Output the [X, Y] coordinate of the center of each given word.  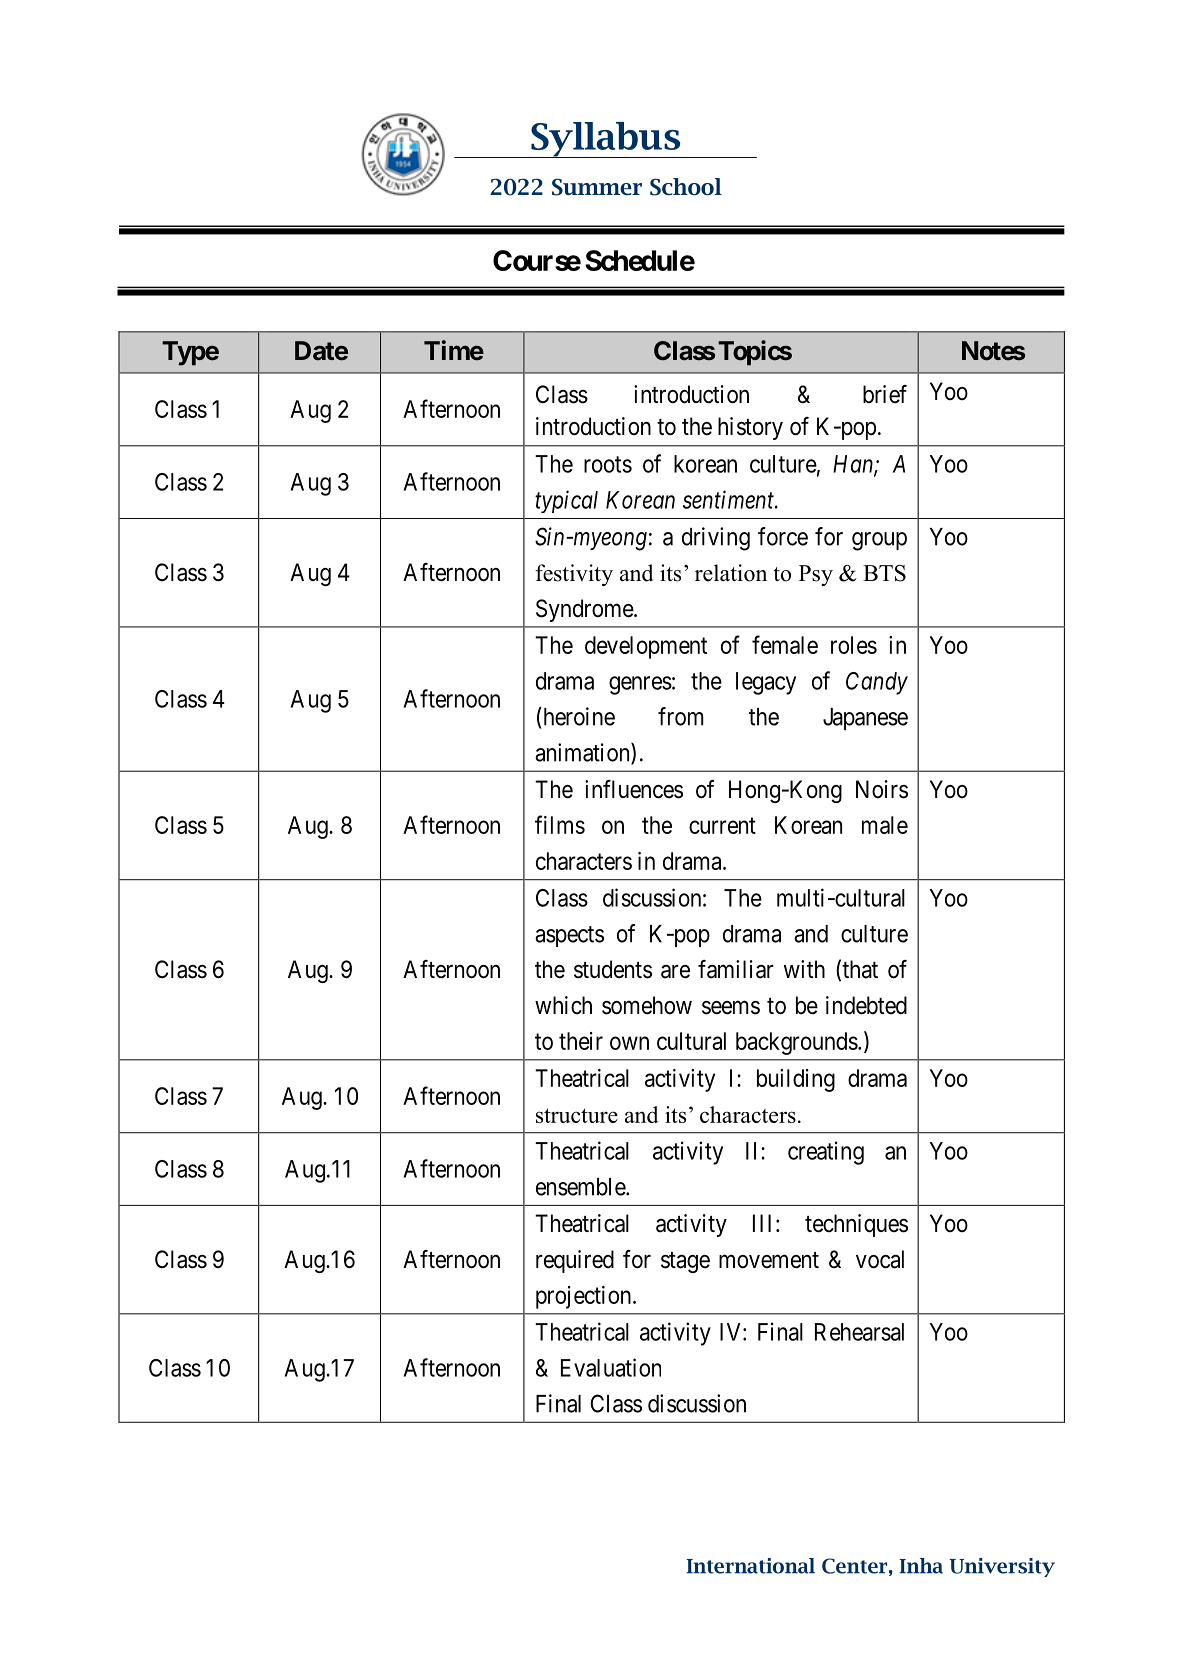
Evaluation [611, 1367]
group [879, 541]
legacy [766, 683]
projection [585, 1297]
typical [566, 501]
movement [769, 1260]
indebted [866, 1005]
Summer [597, 187]
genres [640, 685]
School [686, 187]
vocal [880, 1259]
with [804, 969]
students [613, 969]
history [750, 428]
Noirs [882, 789]
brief [885, 394]
